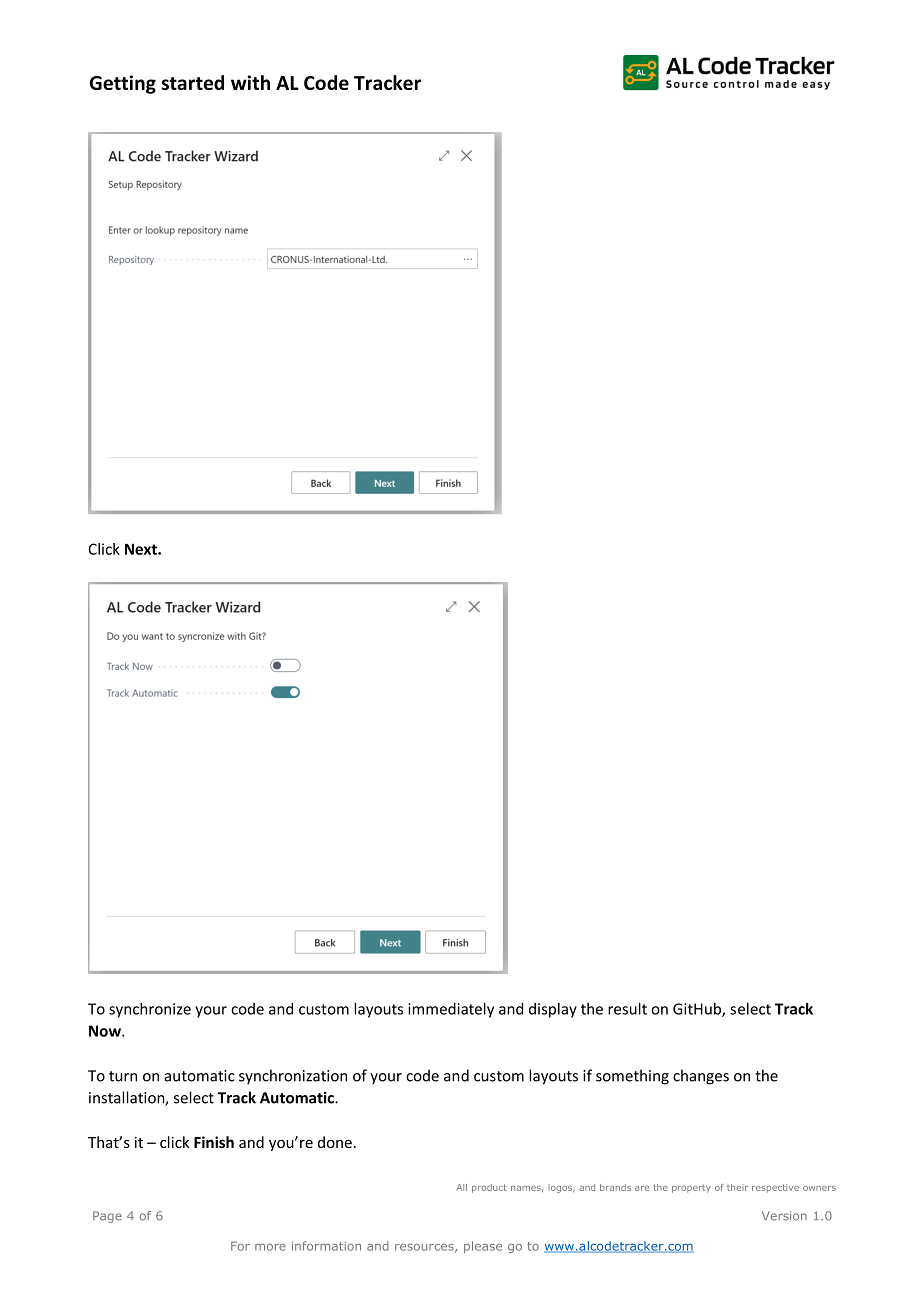  Describe the element at coordinates (250, 82) in the screenshot. I see `with` at that location.
